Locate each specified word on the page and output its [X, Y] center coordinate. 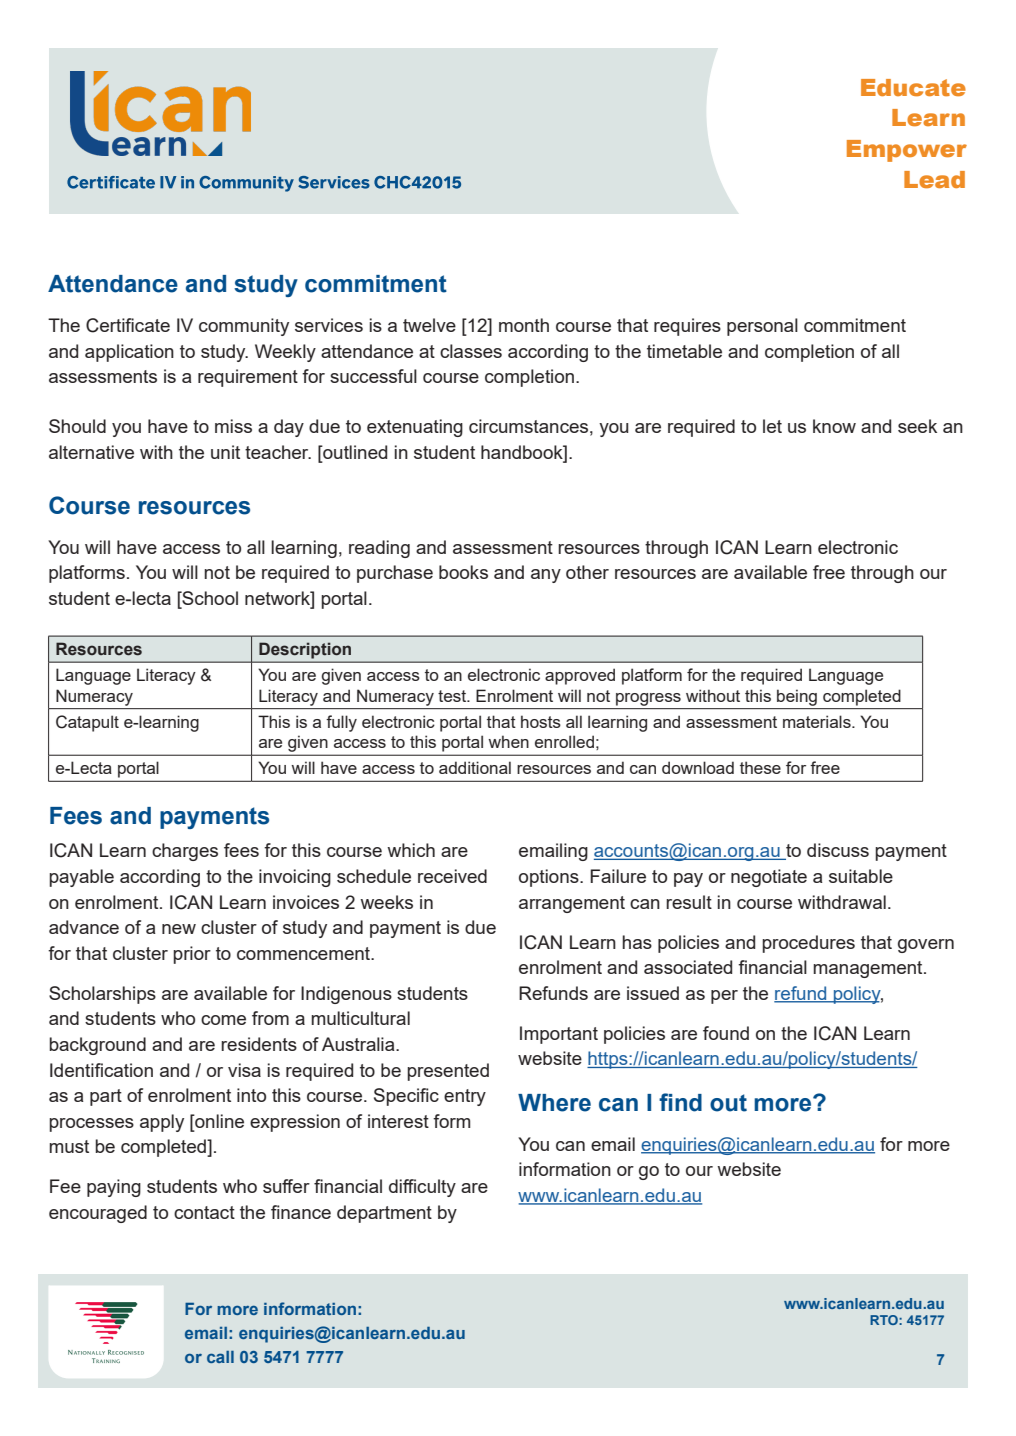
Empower [907, 151]
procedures [808, 944]
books [463, 572]
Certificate [128, 325]
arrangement [572, 904]
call [220, 1357]
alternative [91, 452]
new [179, 929]
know [834, 426]
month [524, 325]
